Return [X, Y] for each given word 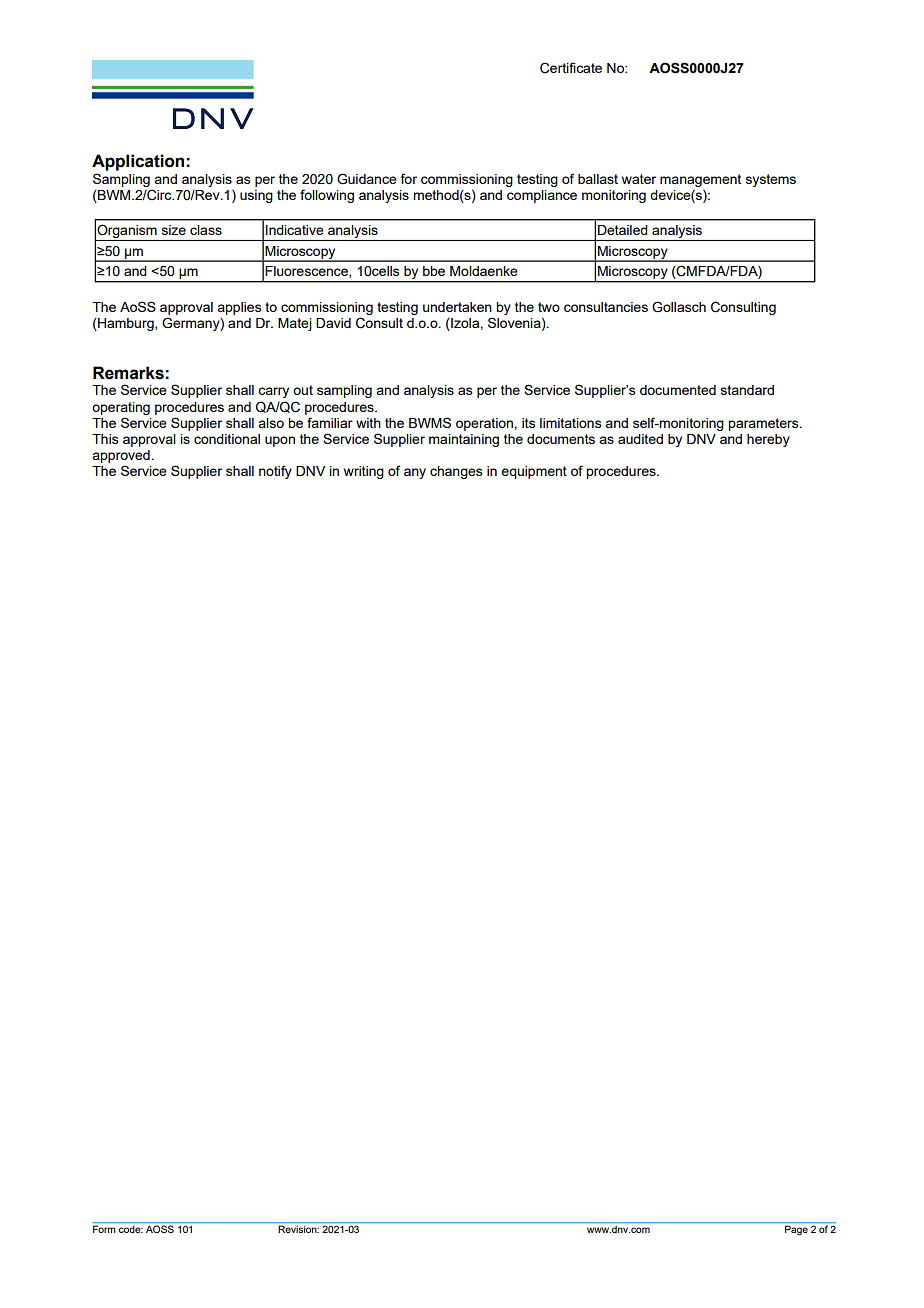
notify [275, 472]
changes [456, 472]
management [700, 180]
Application [138, 162]
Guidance [367, 179]
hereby [768, 440]
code [131, 1229]
